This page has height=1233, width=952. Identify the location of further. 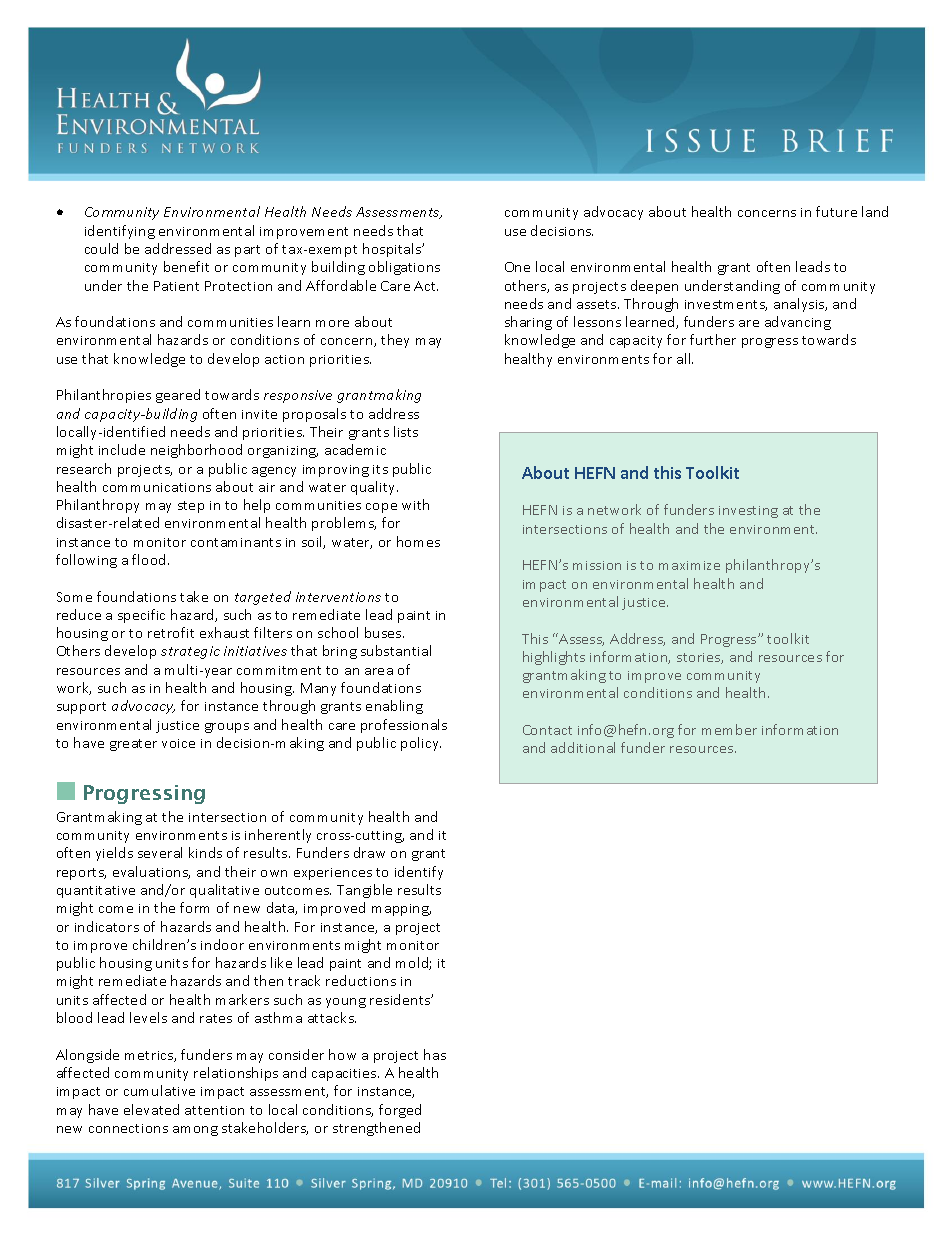
(713, 339).
